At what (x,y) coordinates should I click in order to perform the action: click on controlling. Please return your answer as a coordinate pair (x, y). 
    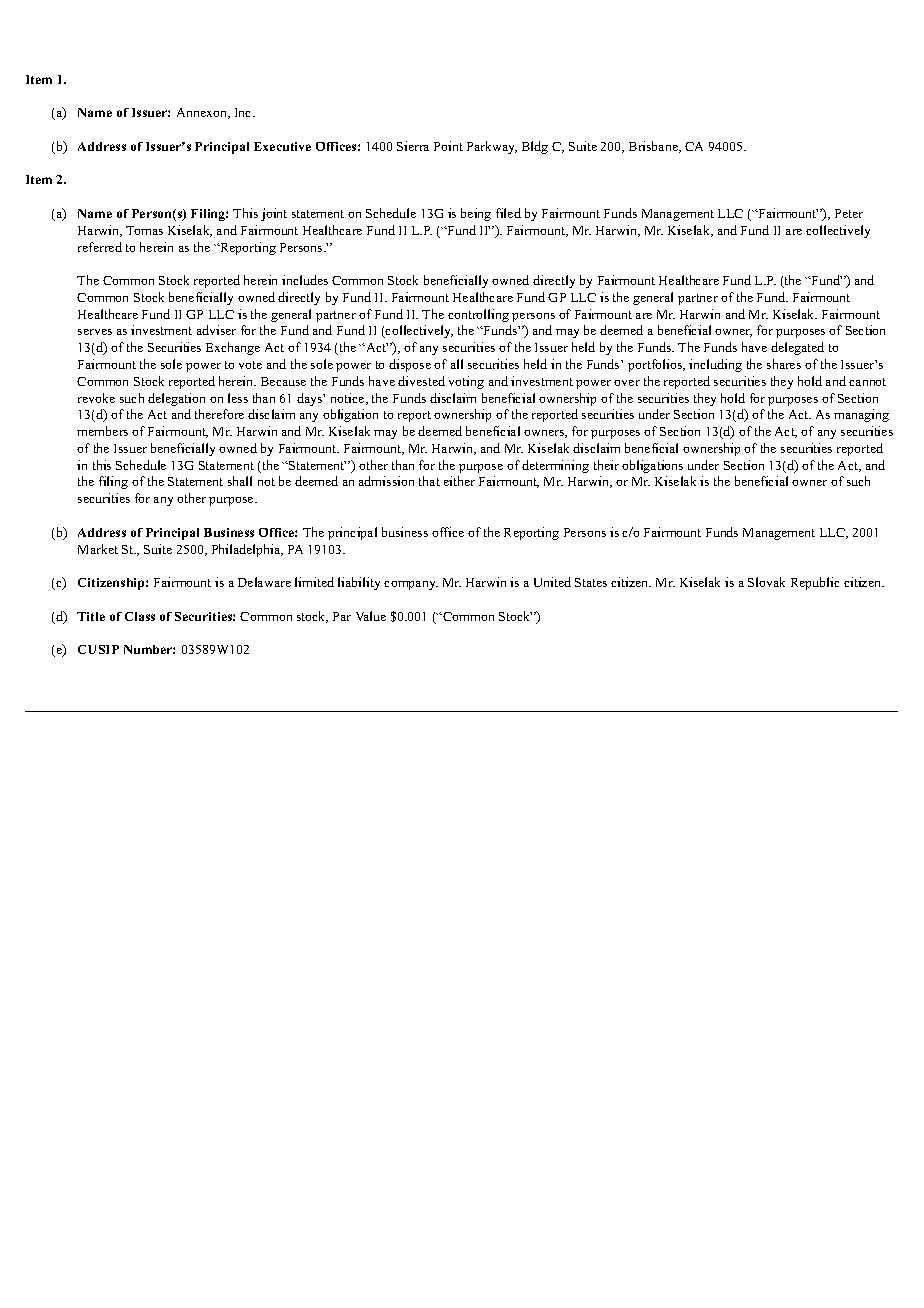
    Looking at the image, I should click on (478, 315).
